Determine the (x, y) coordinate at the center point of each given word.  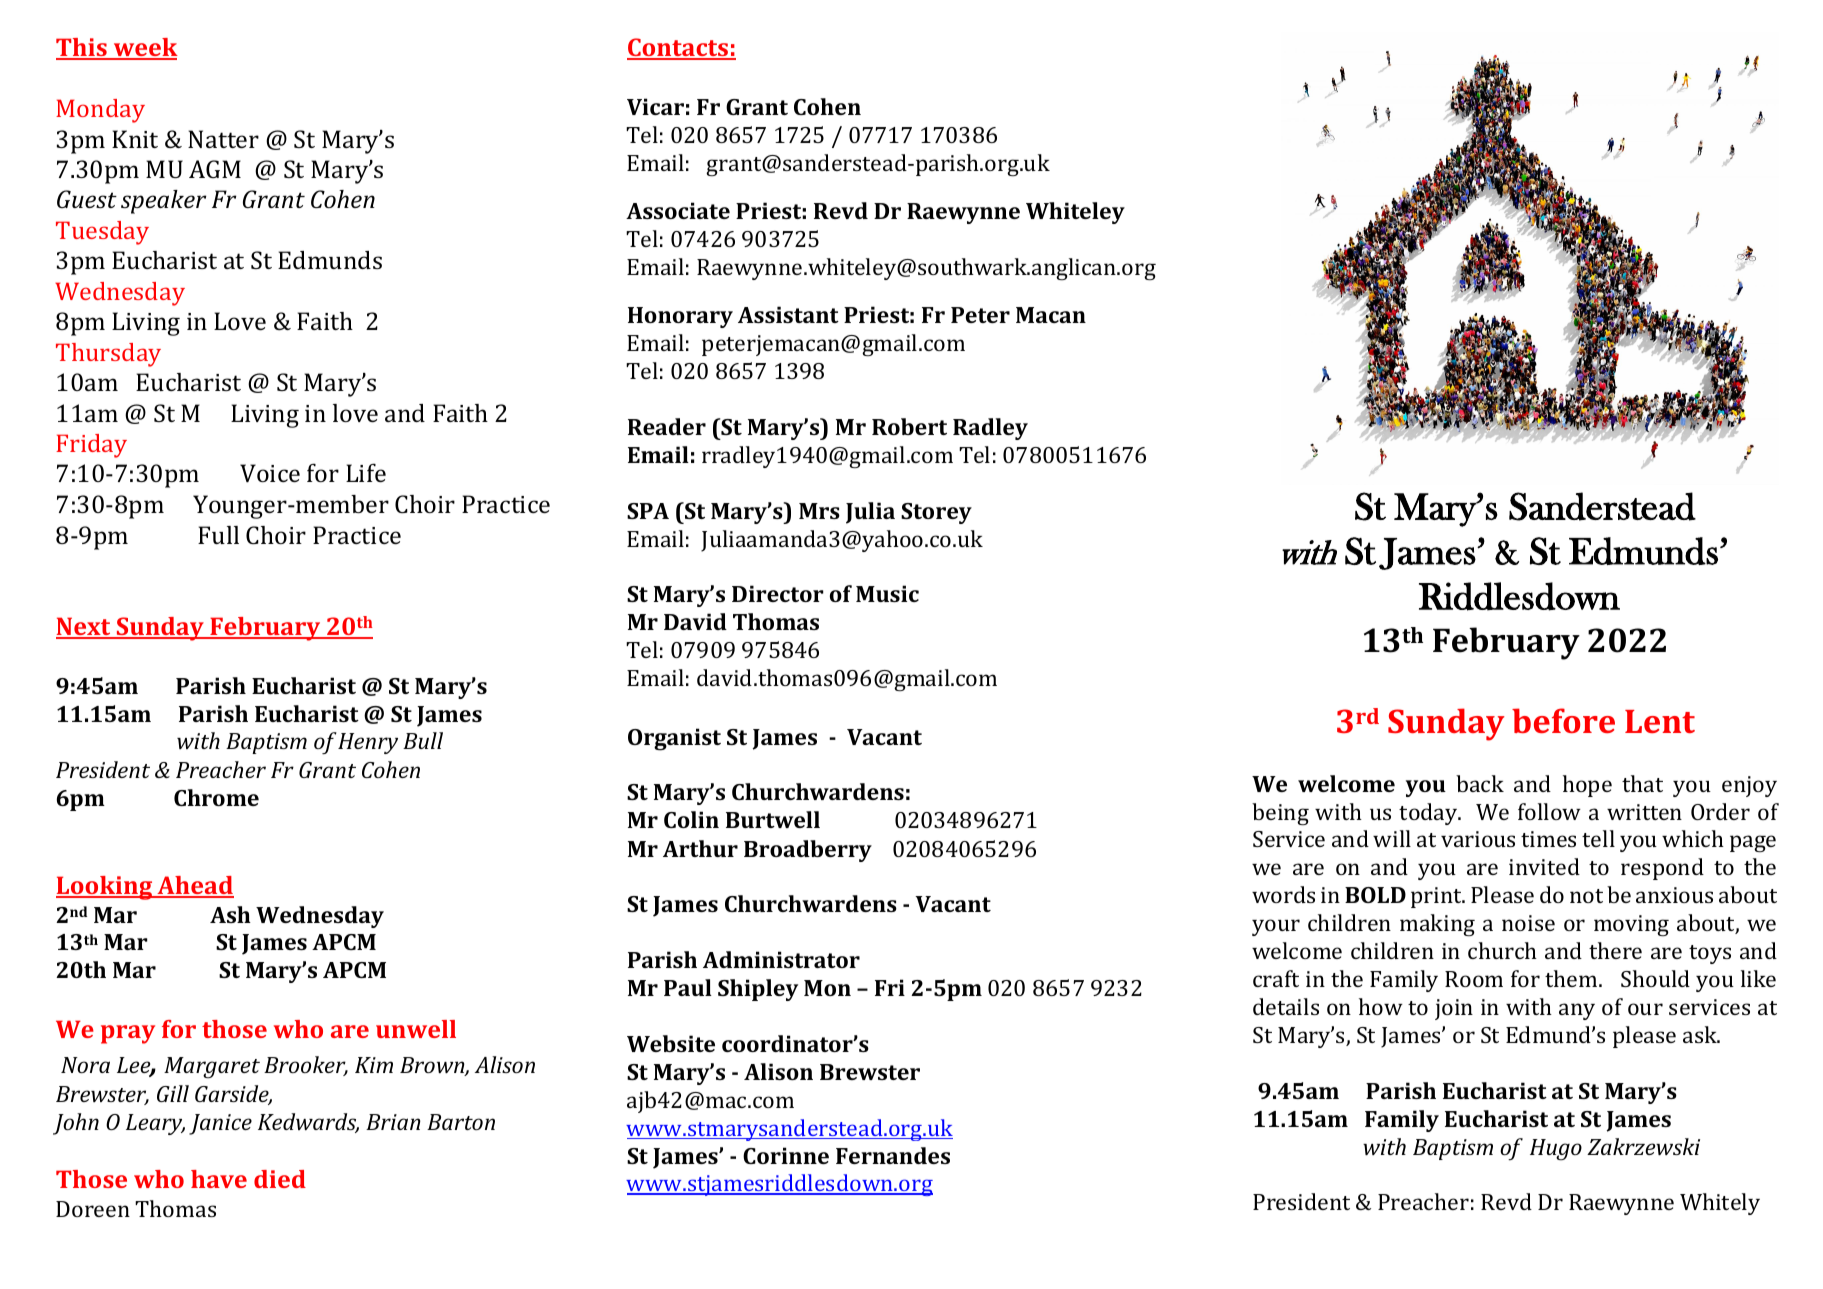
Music (887, 593)
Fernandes (893, 1155)
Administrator (781, 959)
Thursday (108, 355)
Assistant (788, 314)
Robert (909, 426)
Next (84, 627)
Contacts (679, 48)
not (1586, 896)
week (144, 48)
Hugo (1556, 1150)
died (280, 1179)
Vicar (655, 106)
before (1563, 720)
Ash (230, 914)
